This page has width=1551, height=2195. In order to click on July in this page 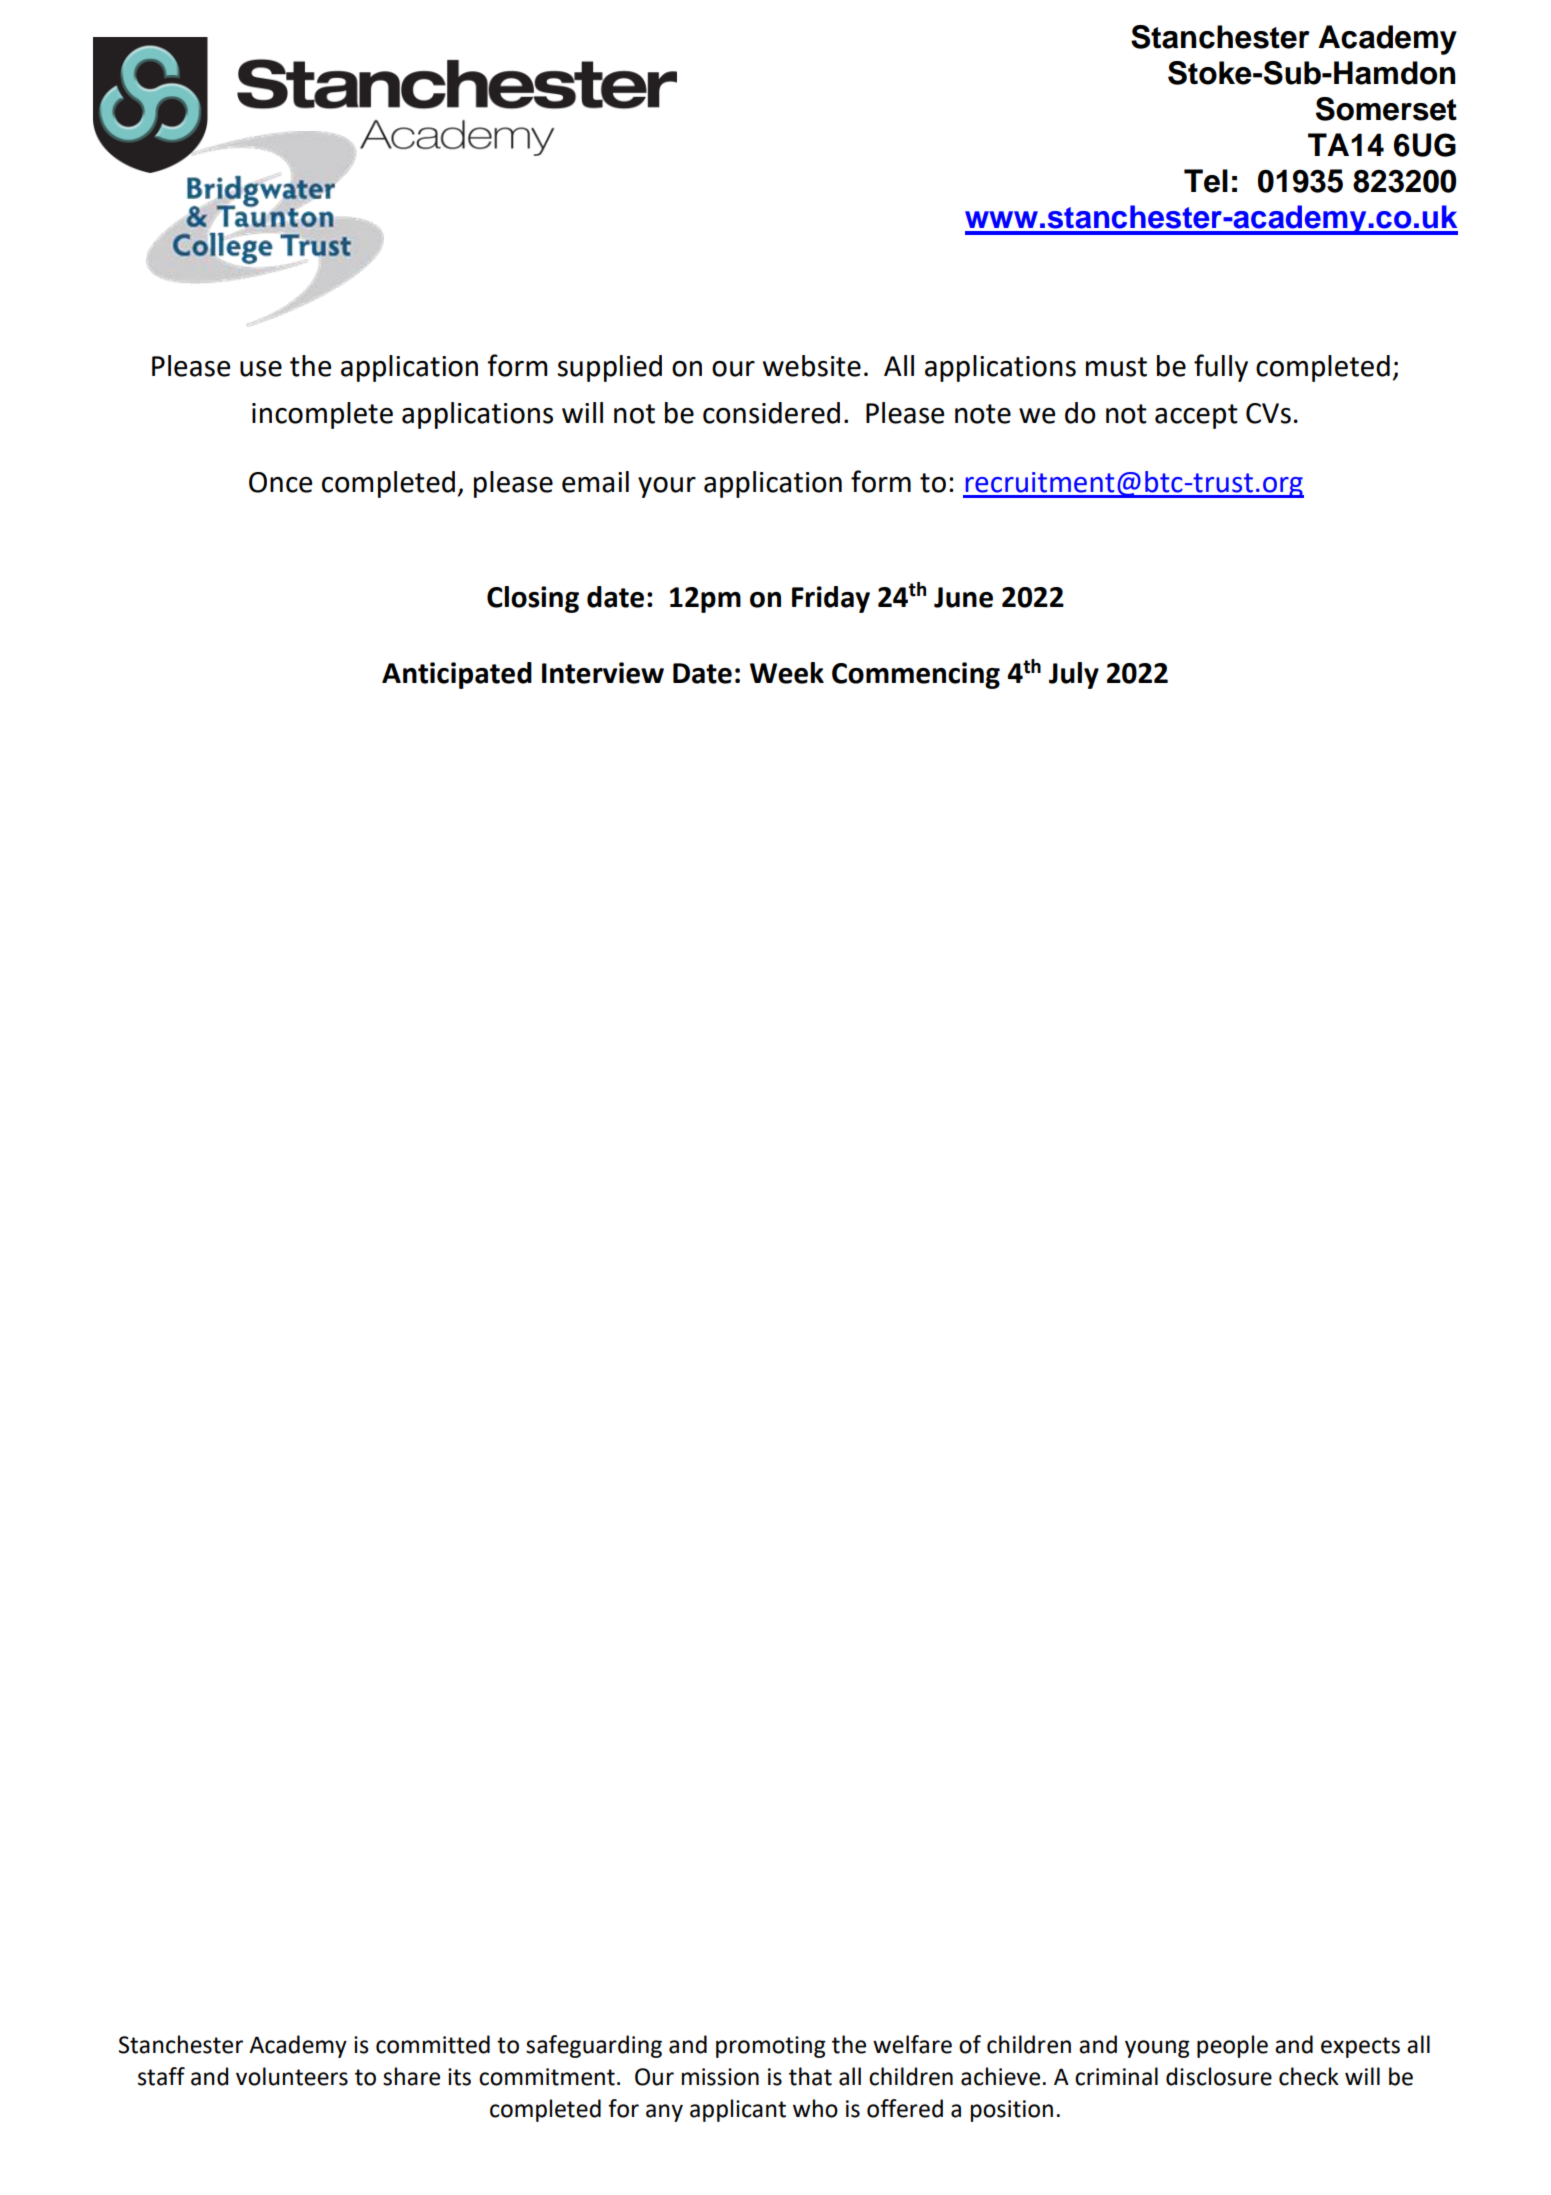, I will do `click(1074, 675)`.
